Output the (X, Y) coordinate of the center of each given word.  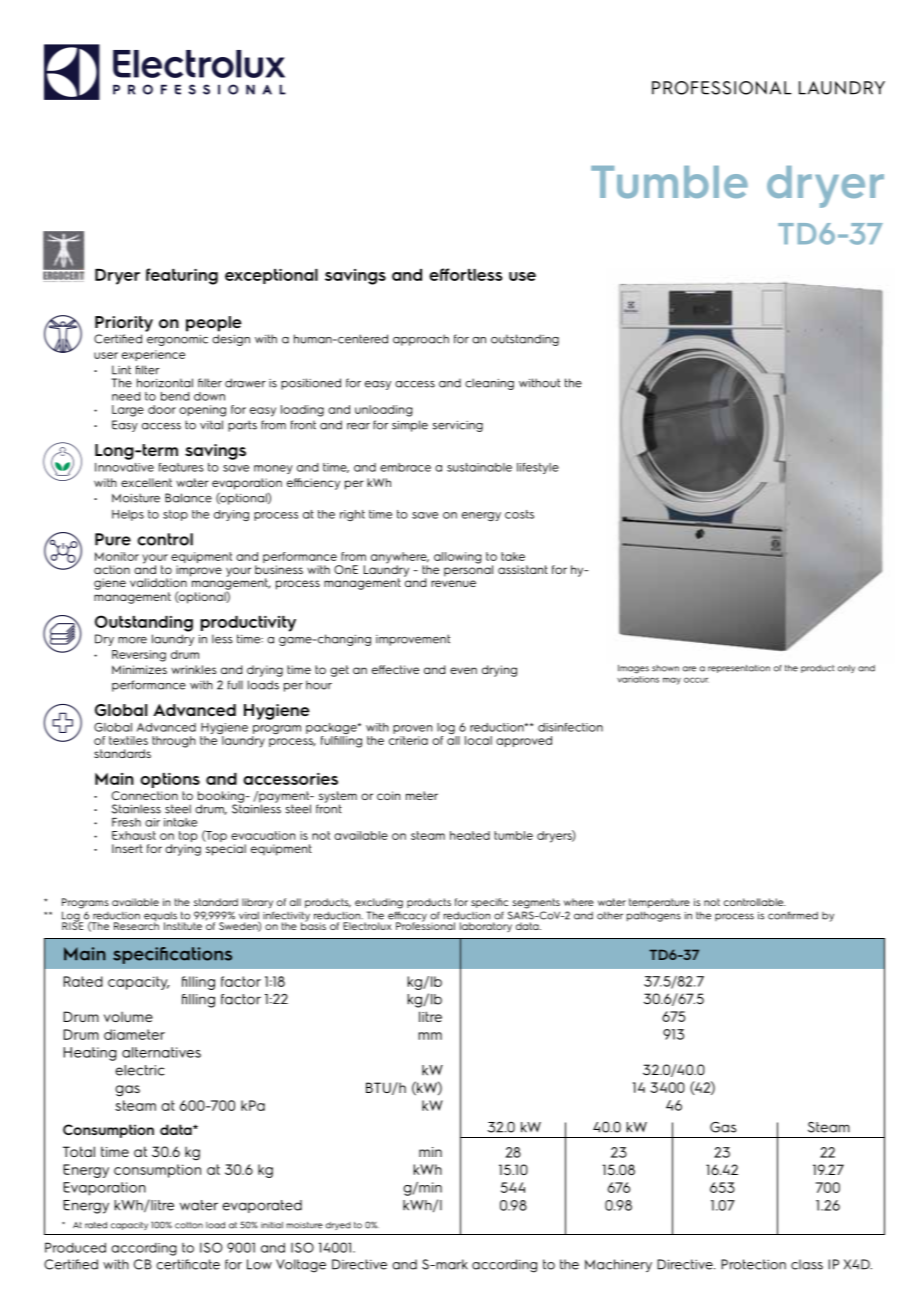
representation (739, 669)
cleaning (489, 384)
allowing (458, 558)
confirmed (793, 915)
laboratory (486, 927)
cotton (189, 1225)
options (170, 780)
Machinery (618, 1265)
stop (175, 515)
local (478, 740)
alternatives (161, 1052)
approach (421, 340)
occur (696, 680)
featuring (182, 276)
